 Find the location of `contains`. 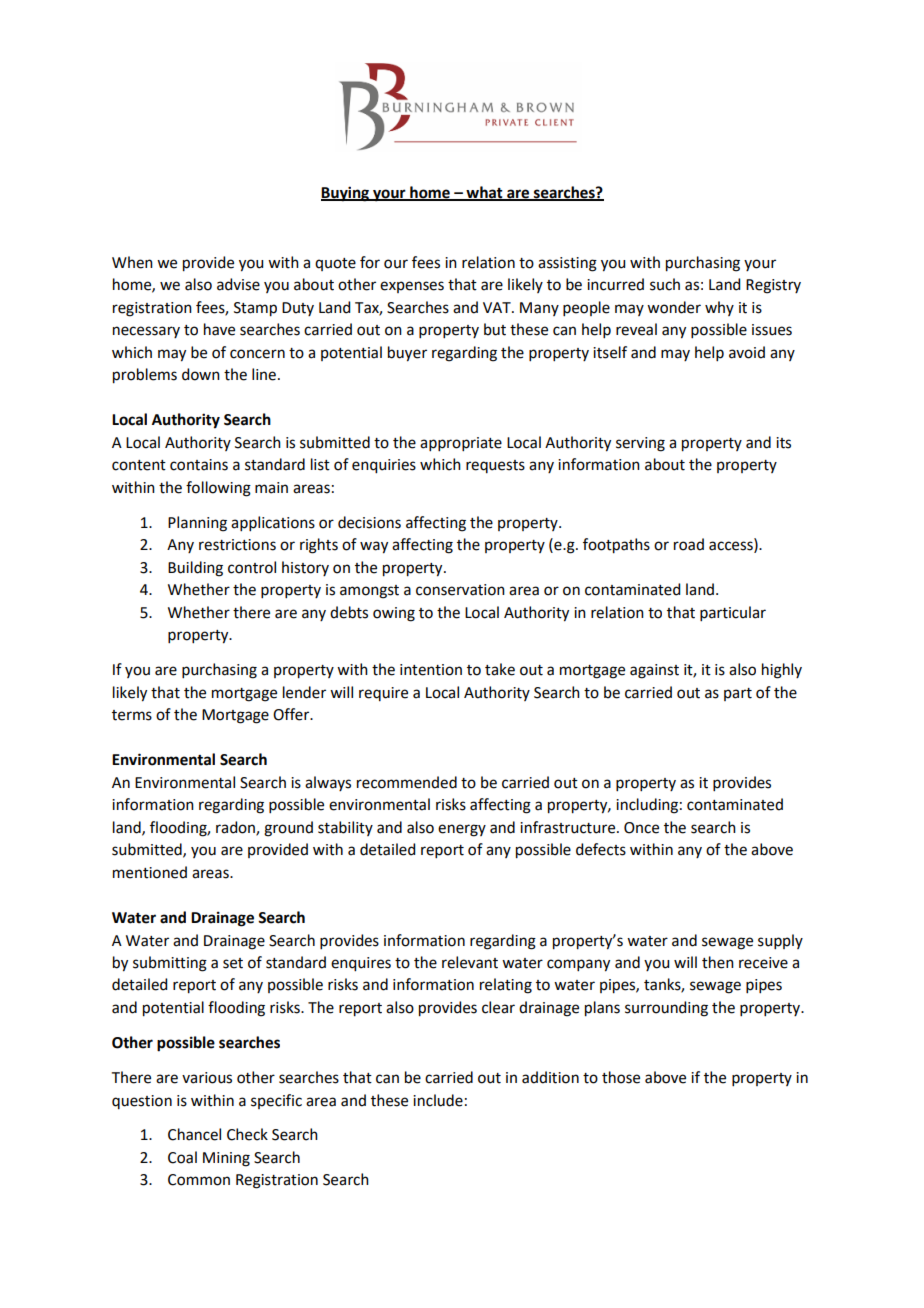

contains is located at coordinates (199, 465).
